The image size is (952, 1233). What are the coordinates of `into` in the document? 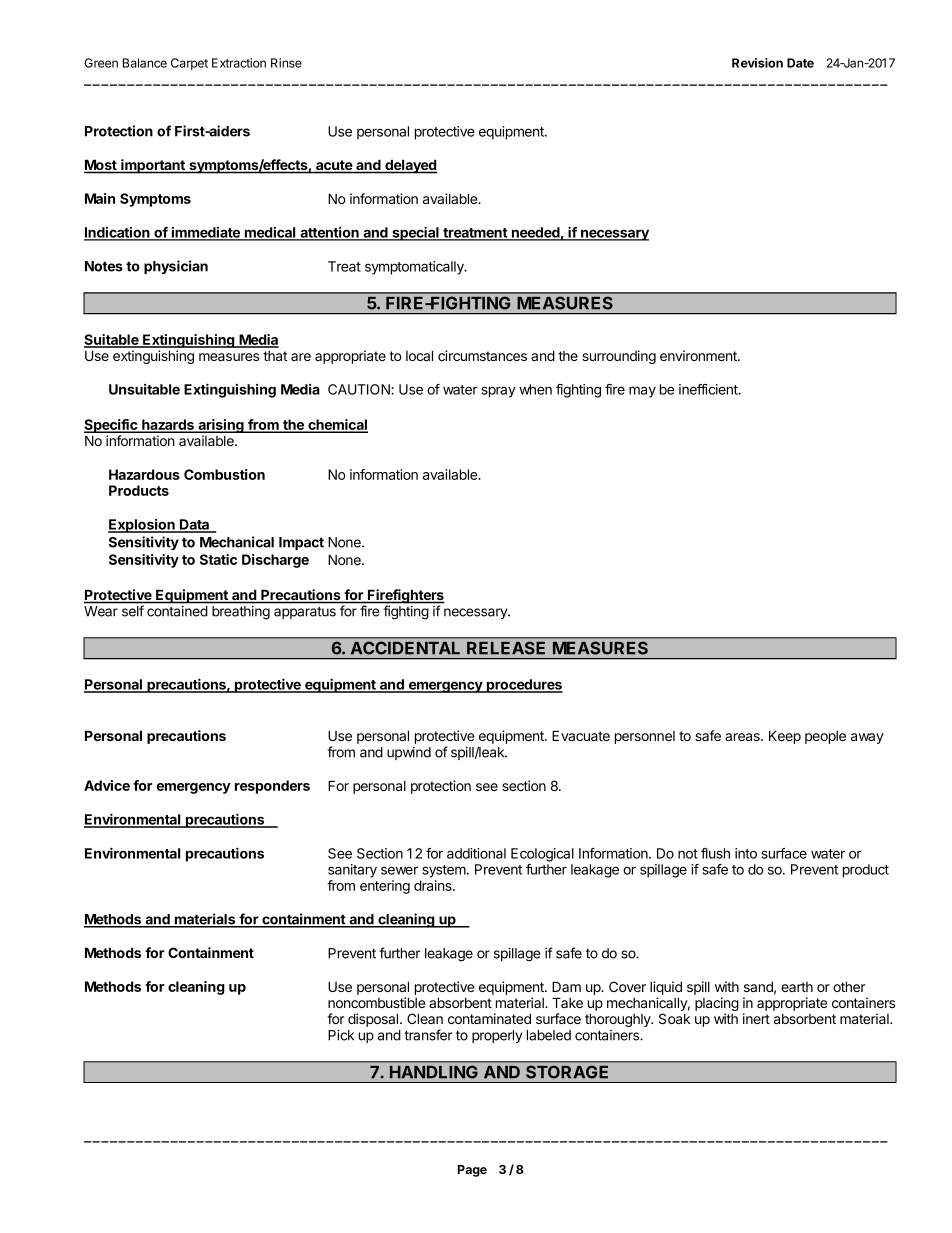 It's located at (746, 853).
